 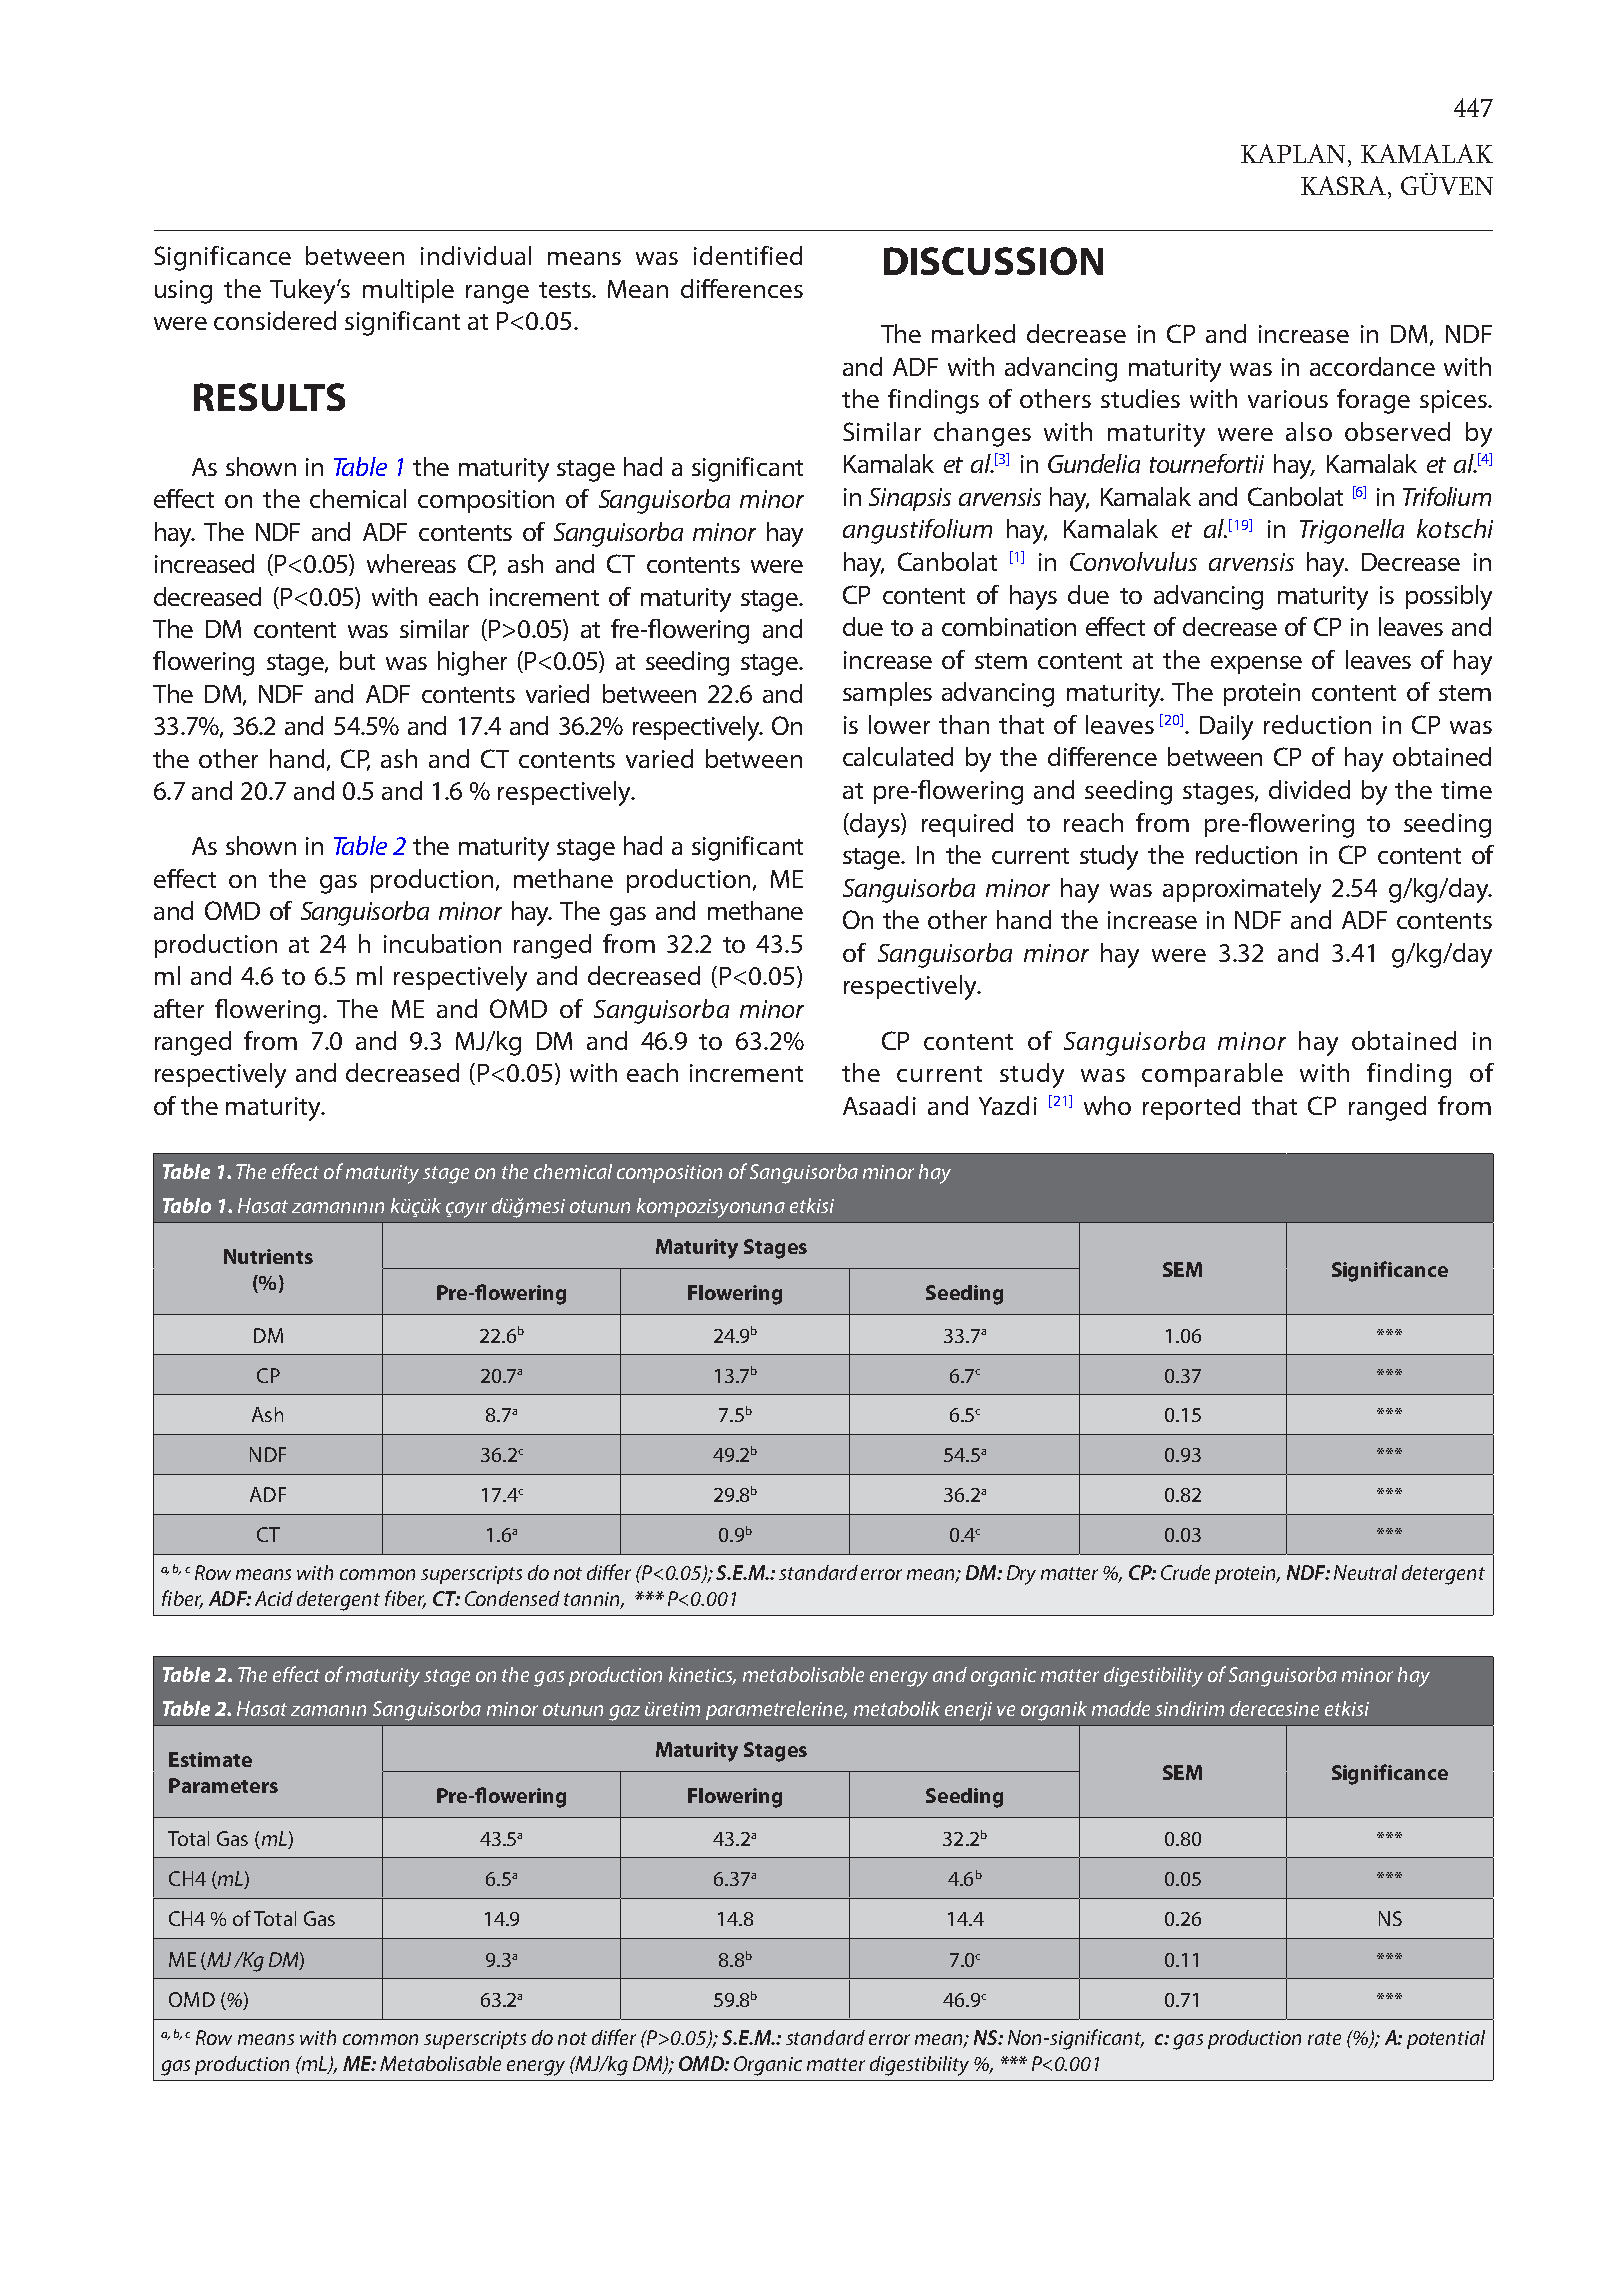 I want to click on Acid, so click(x=274, y=1598).
